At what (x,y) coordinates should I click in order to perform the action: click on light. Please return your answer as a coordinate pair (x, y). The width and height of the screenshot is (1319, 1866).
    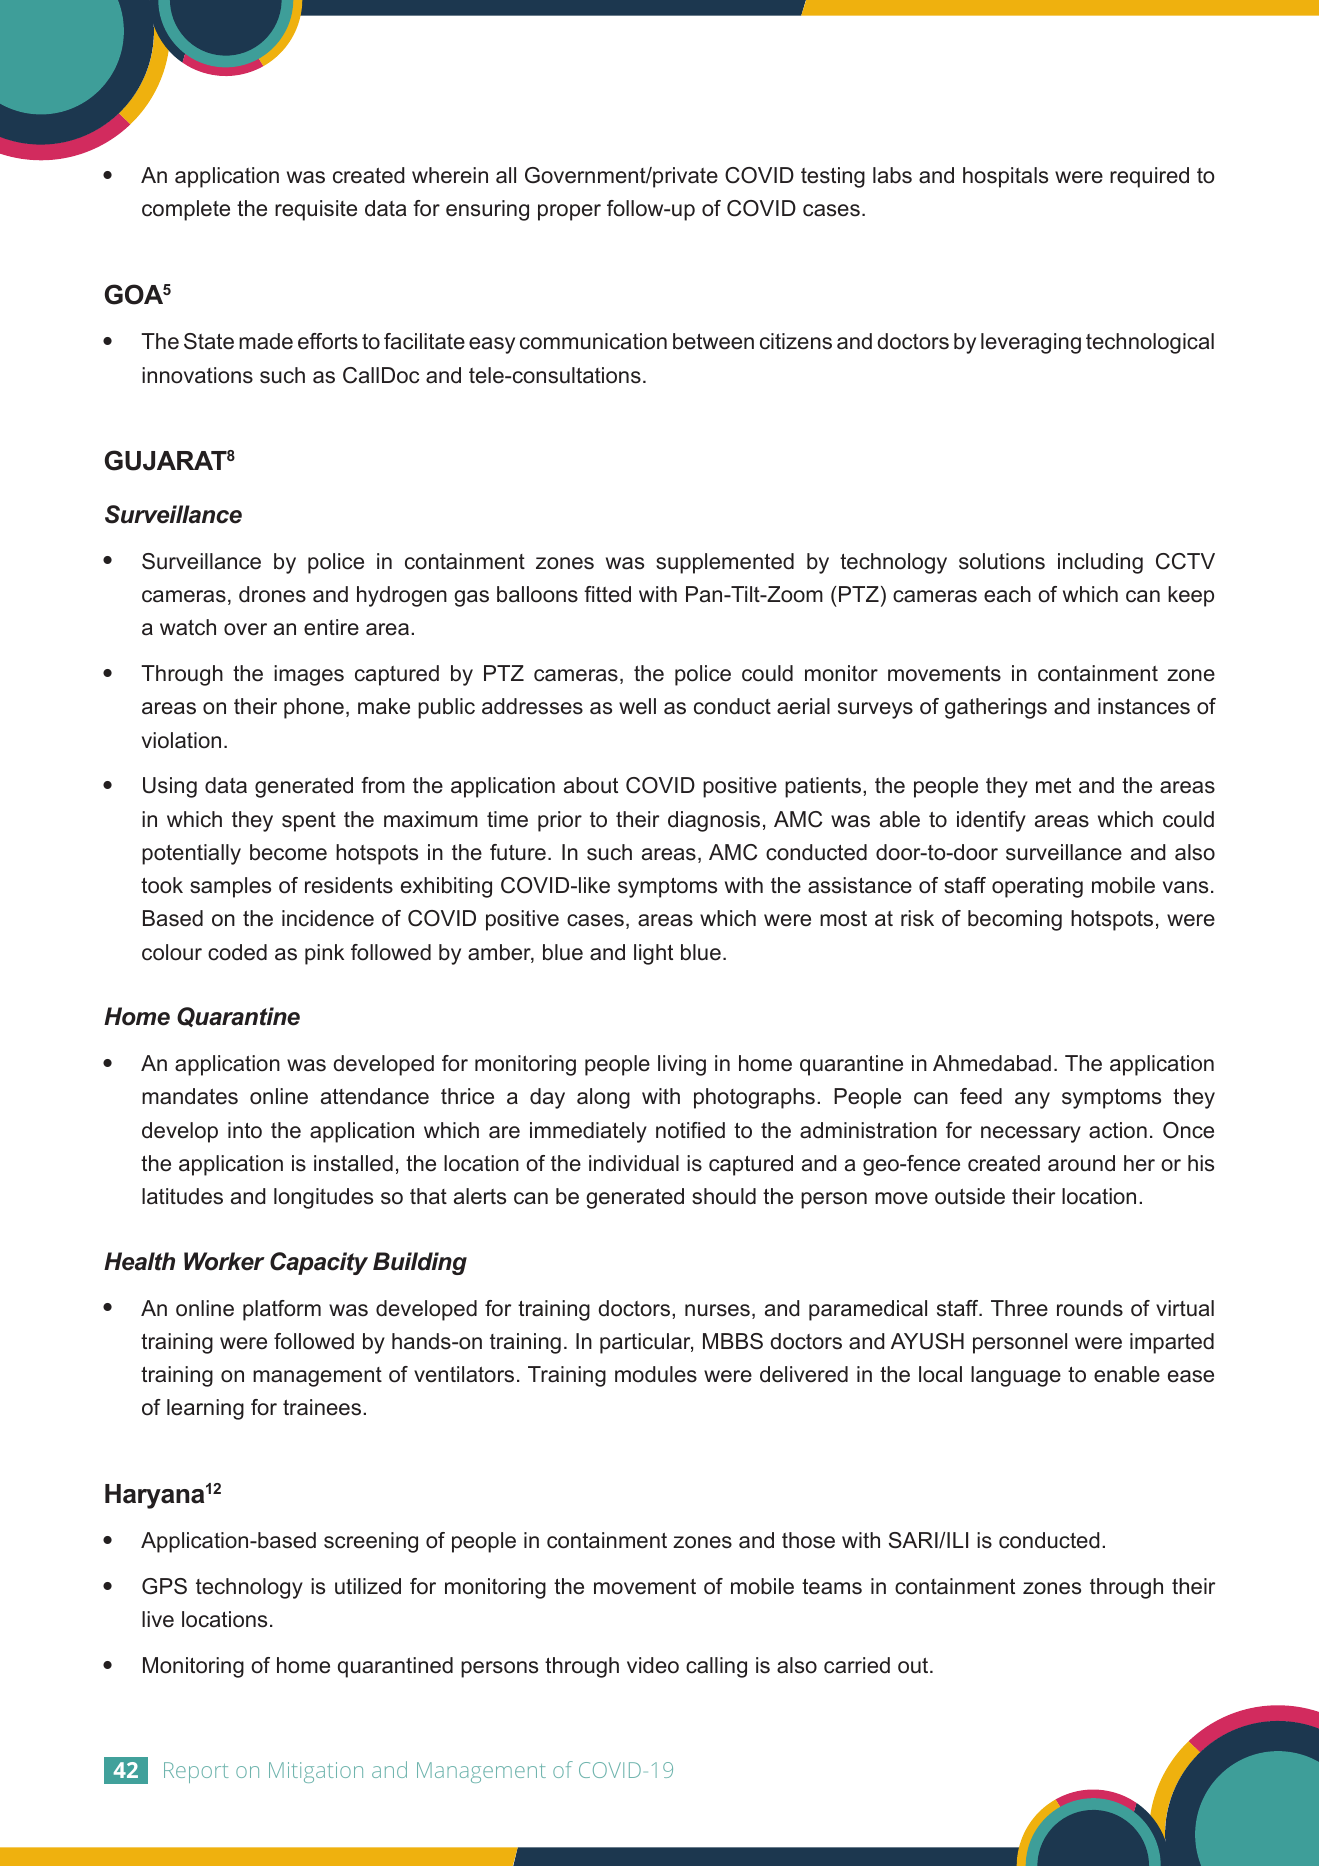
    Looking at the image, I should click on (653, 954).
